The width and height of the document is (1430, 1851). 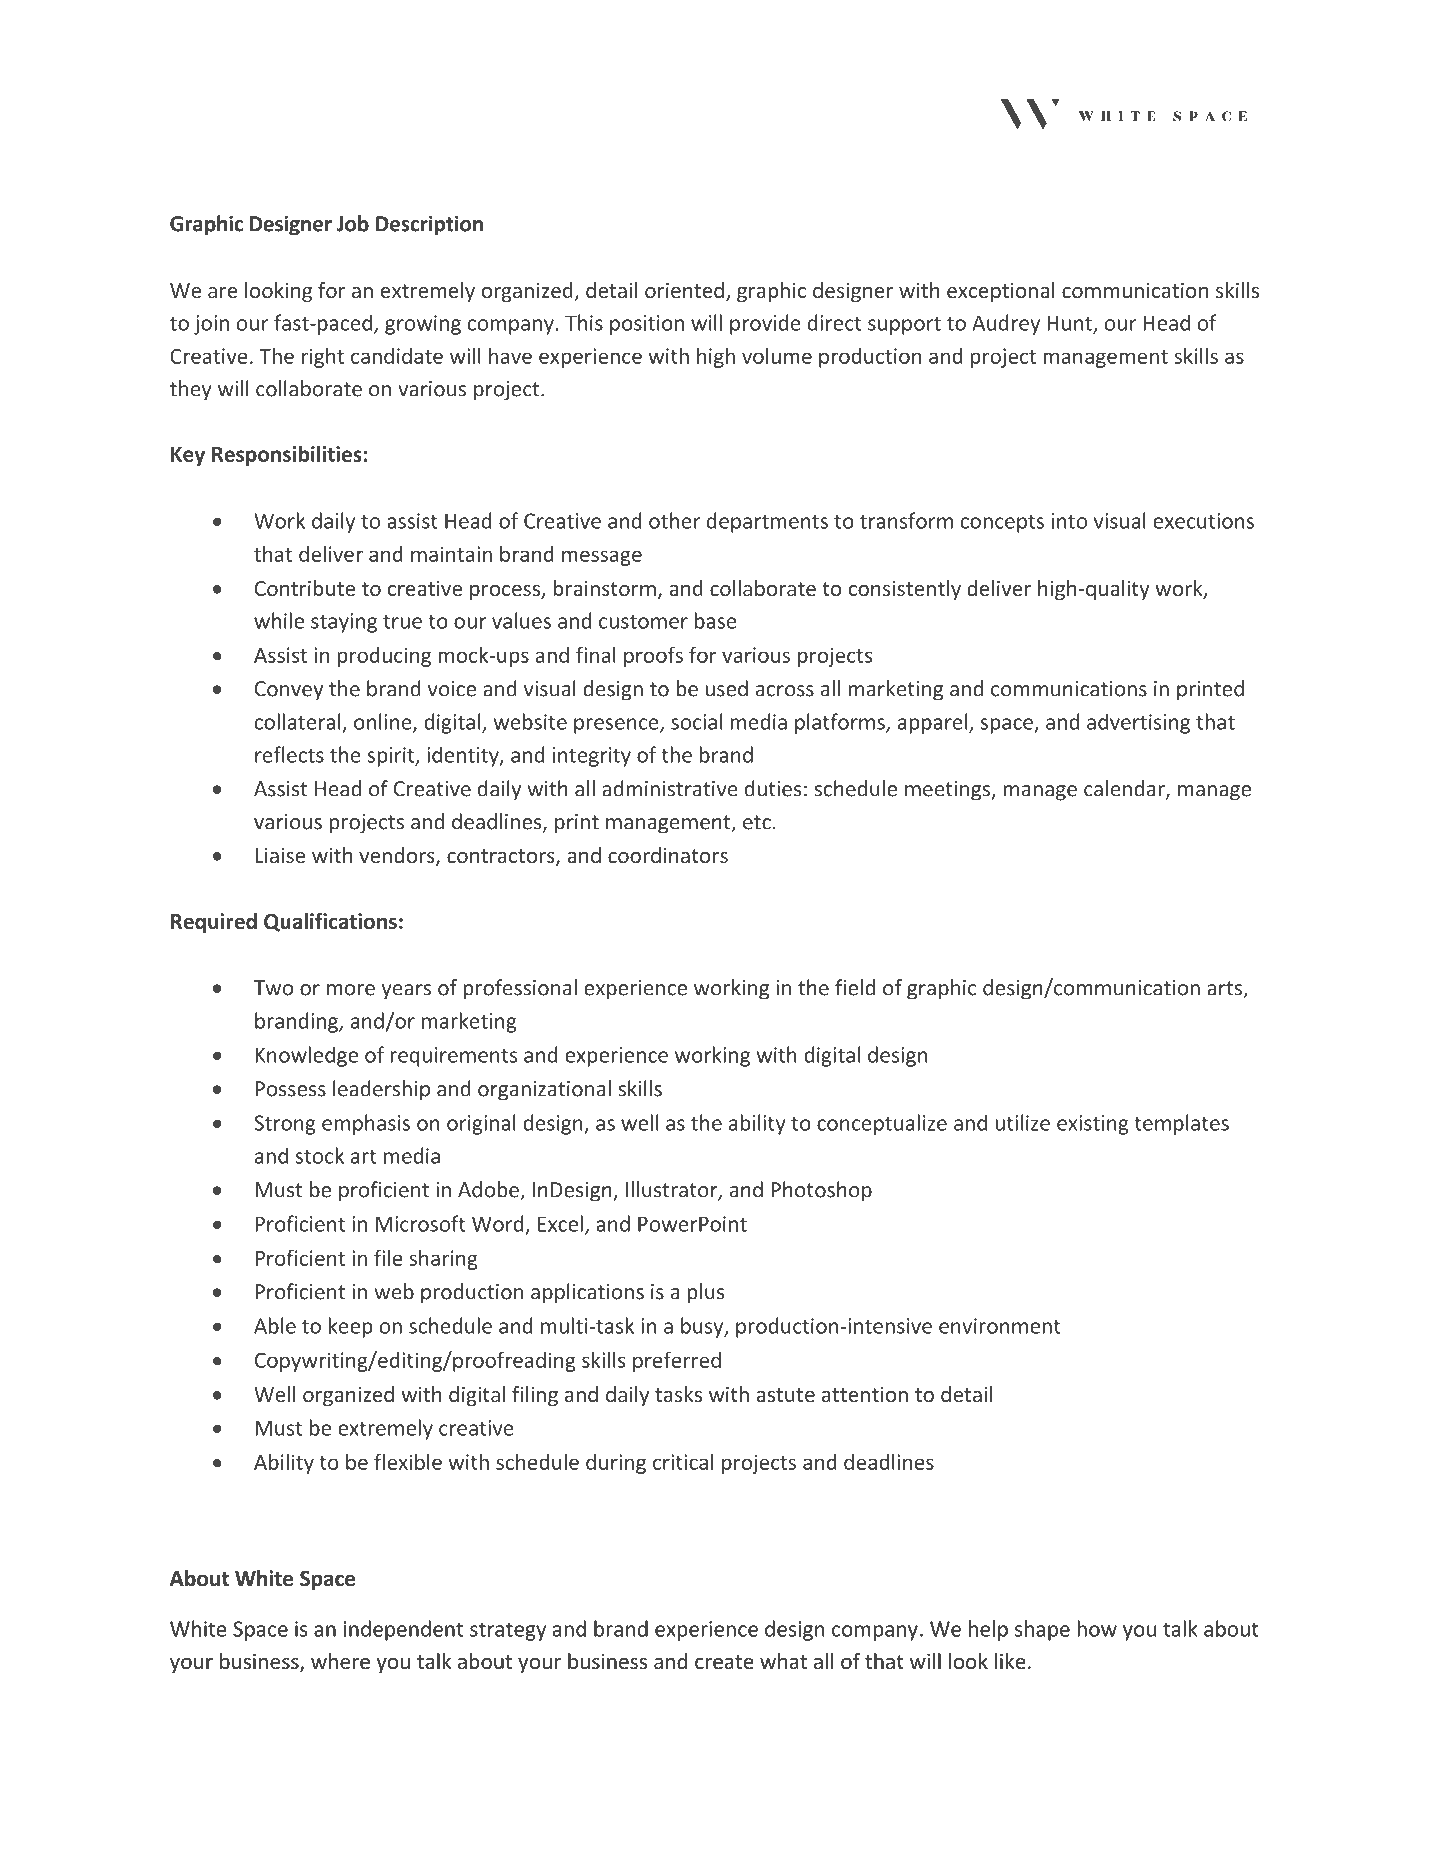 I want to click on coordinators, so click(x=668, y=855).
